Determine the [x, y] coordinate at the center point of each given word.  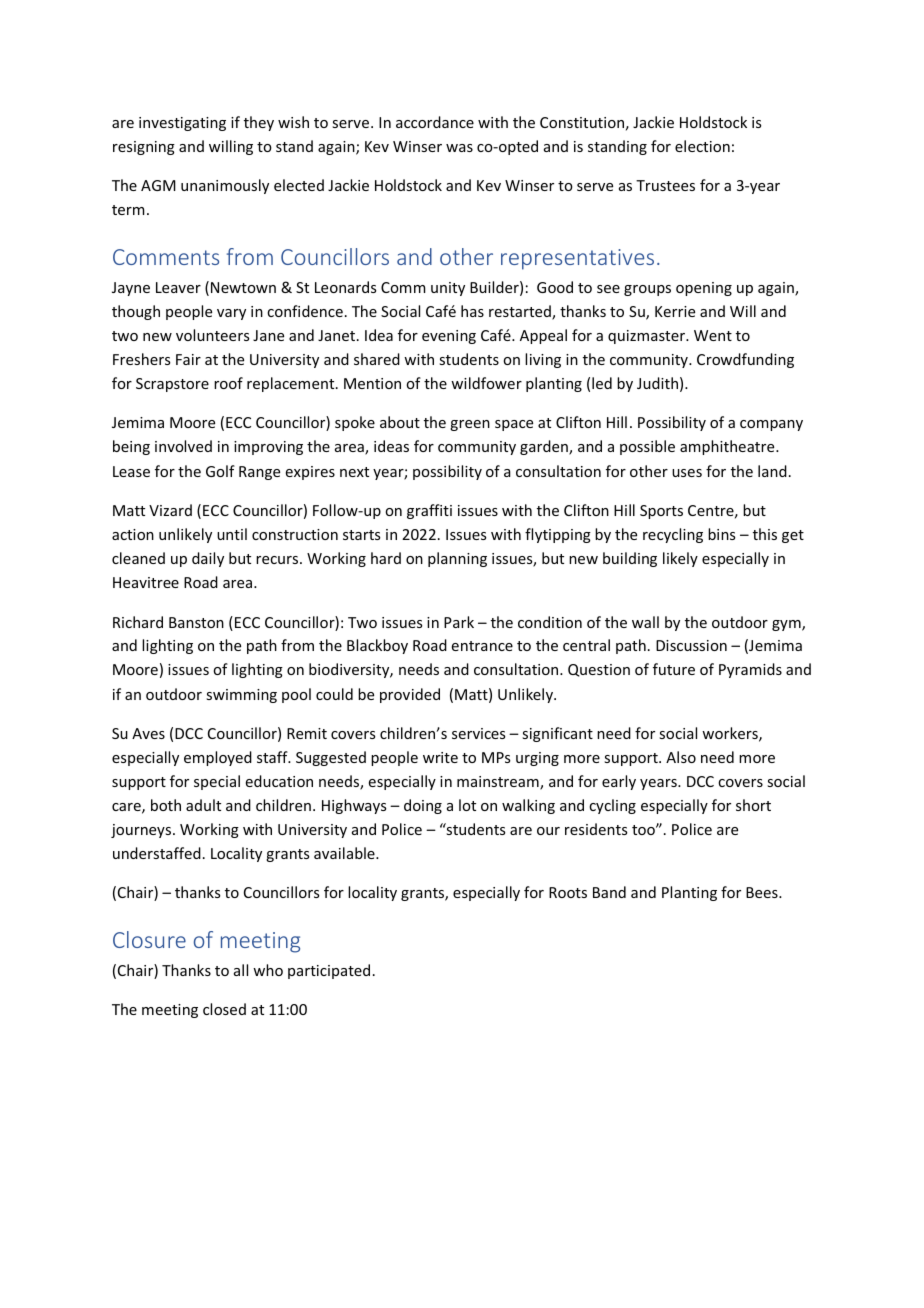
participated [329, 971]
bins [721, 534]
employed [218, 758]
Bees [763, 892]
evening [449, 337]
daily [208, 559]
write [440, 757]
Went [713, 335]
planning [457, 559]
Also [681, 757]
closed [224, 1009]
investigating [182, 124]
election [702, 146]
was [459, 148]
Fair [188, 359]
